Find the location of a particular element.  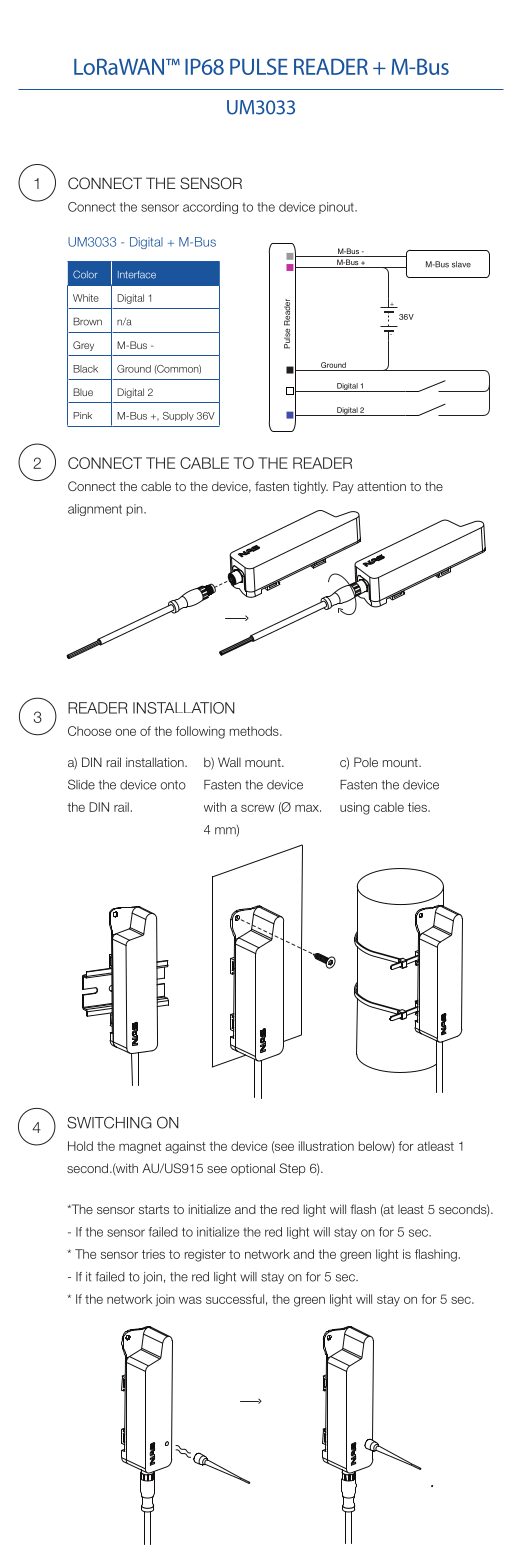

successful is located at coordinates (235, 1299).
